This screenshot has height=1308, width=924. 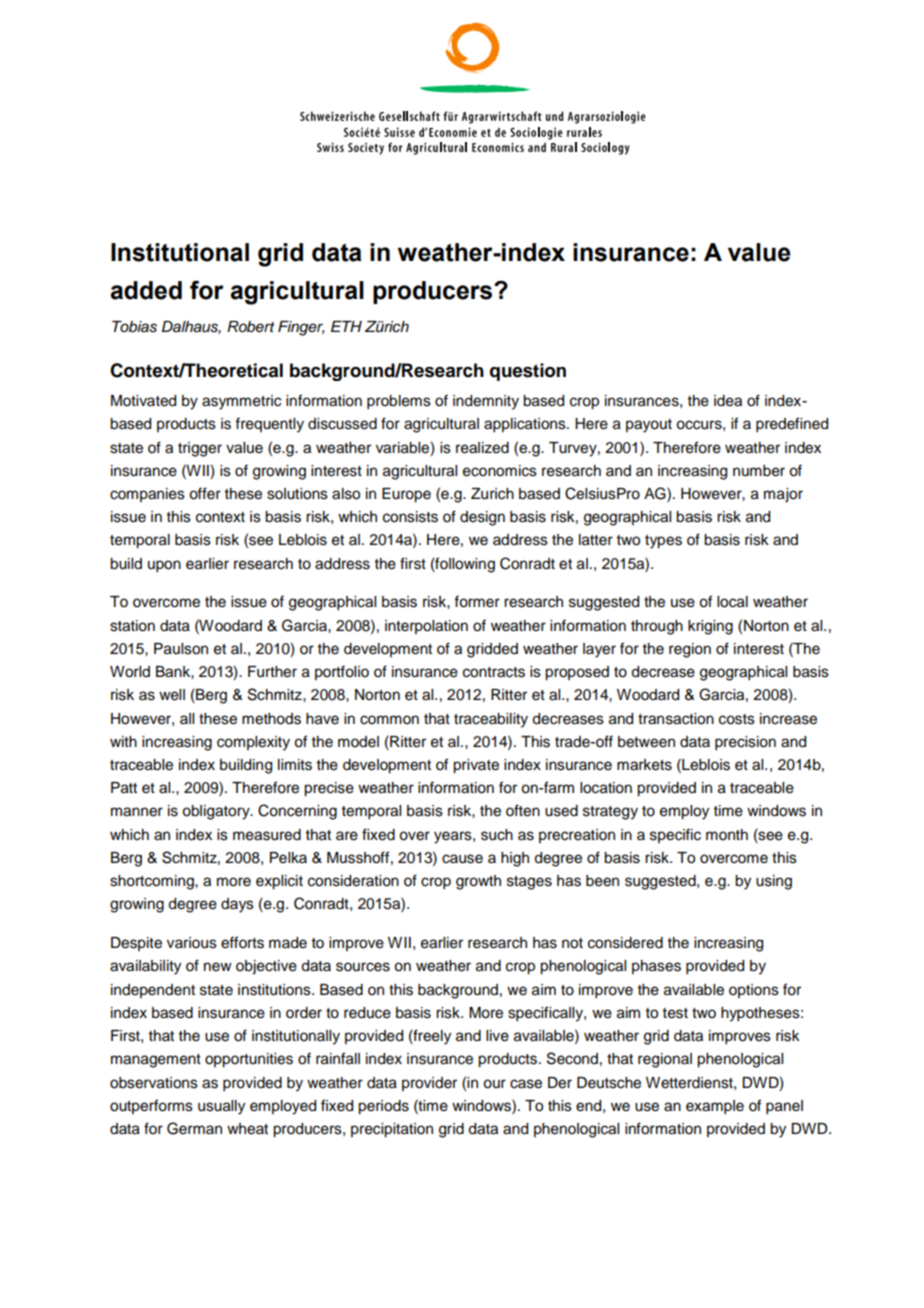 I want to click on design, so click(x=482, y=518).
